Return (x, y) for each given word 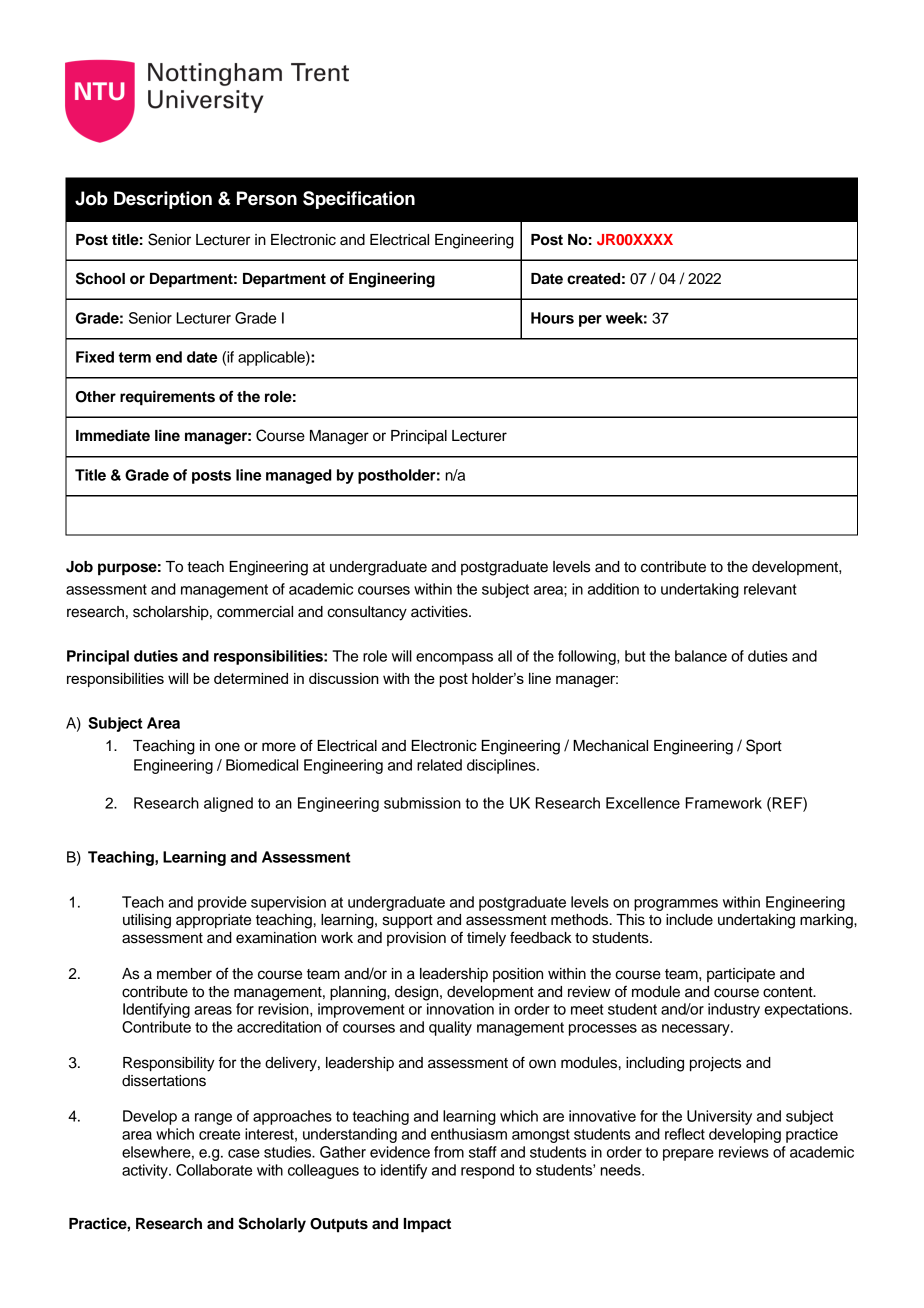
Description (163, 200)
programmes (676, 905)
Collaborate (214, 1170)
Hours (552, 318)
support (408, 922)
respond (487, 1171)
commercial (255, 612)
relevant (770, 589)
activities (440, 612)
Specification (359, 200)
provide (222, 903)
